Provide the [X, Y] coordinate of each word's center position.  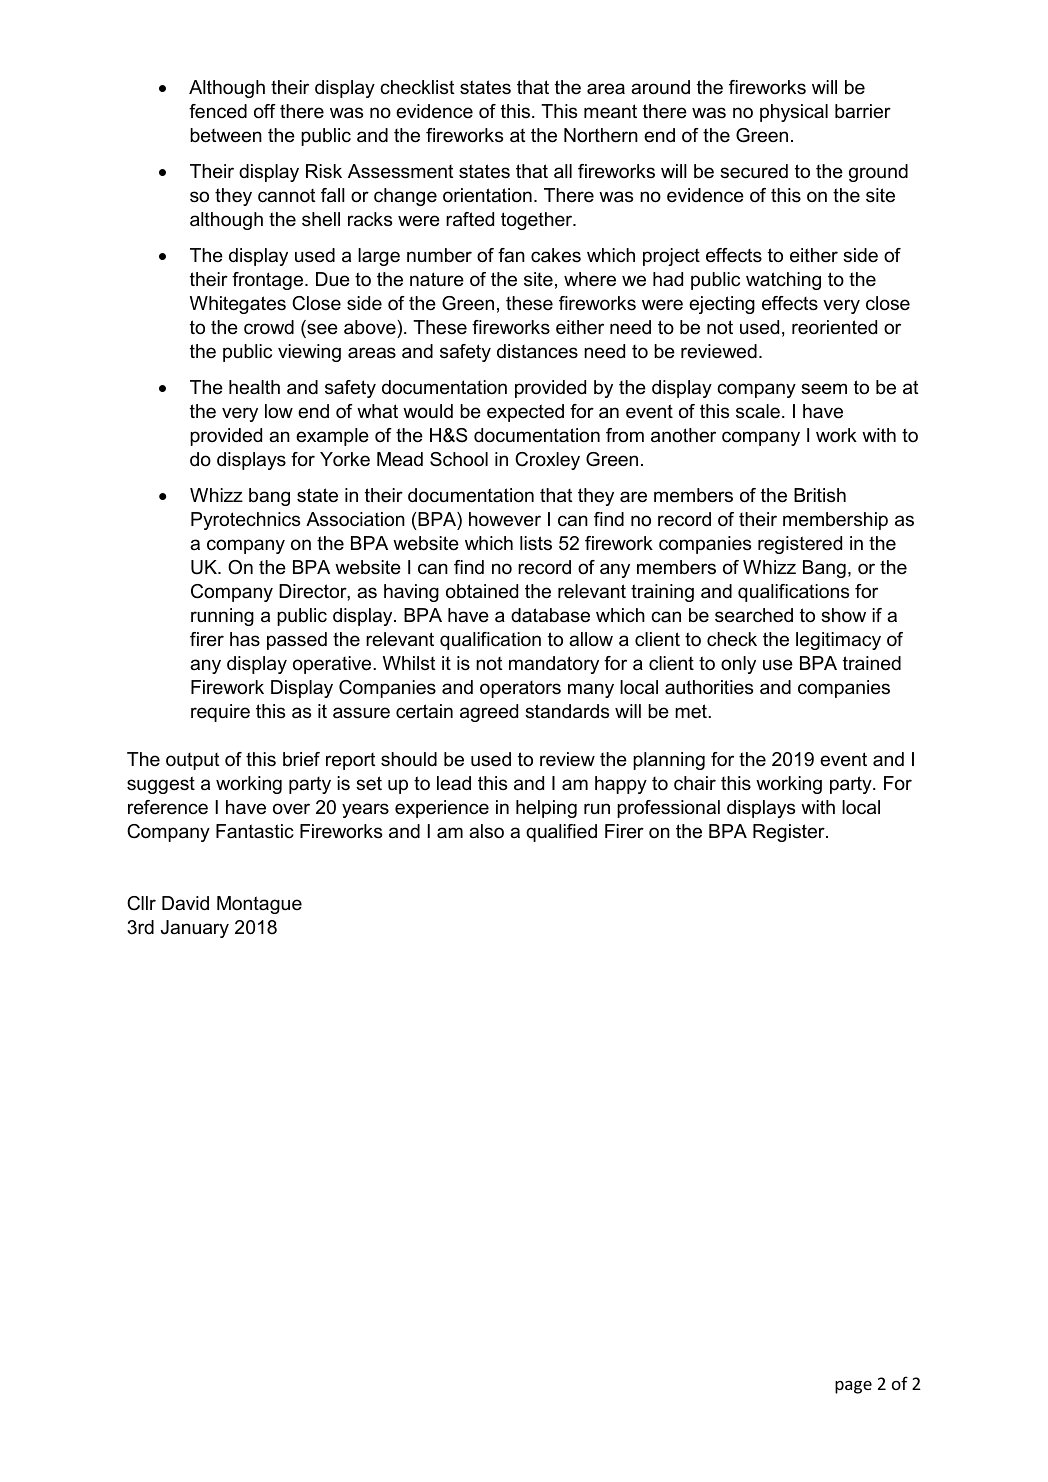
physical [794, 113]
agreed [489, 713]
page [853, 1387]
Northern [601, 135]
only [738, 665]
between [226, 135]
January [195, 929]
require [220, 713]
